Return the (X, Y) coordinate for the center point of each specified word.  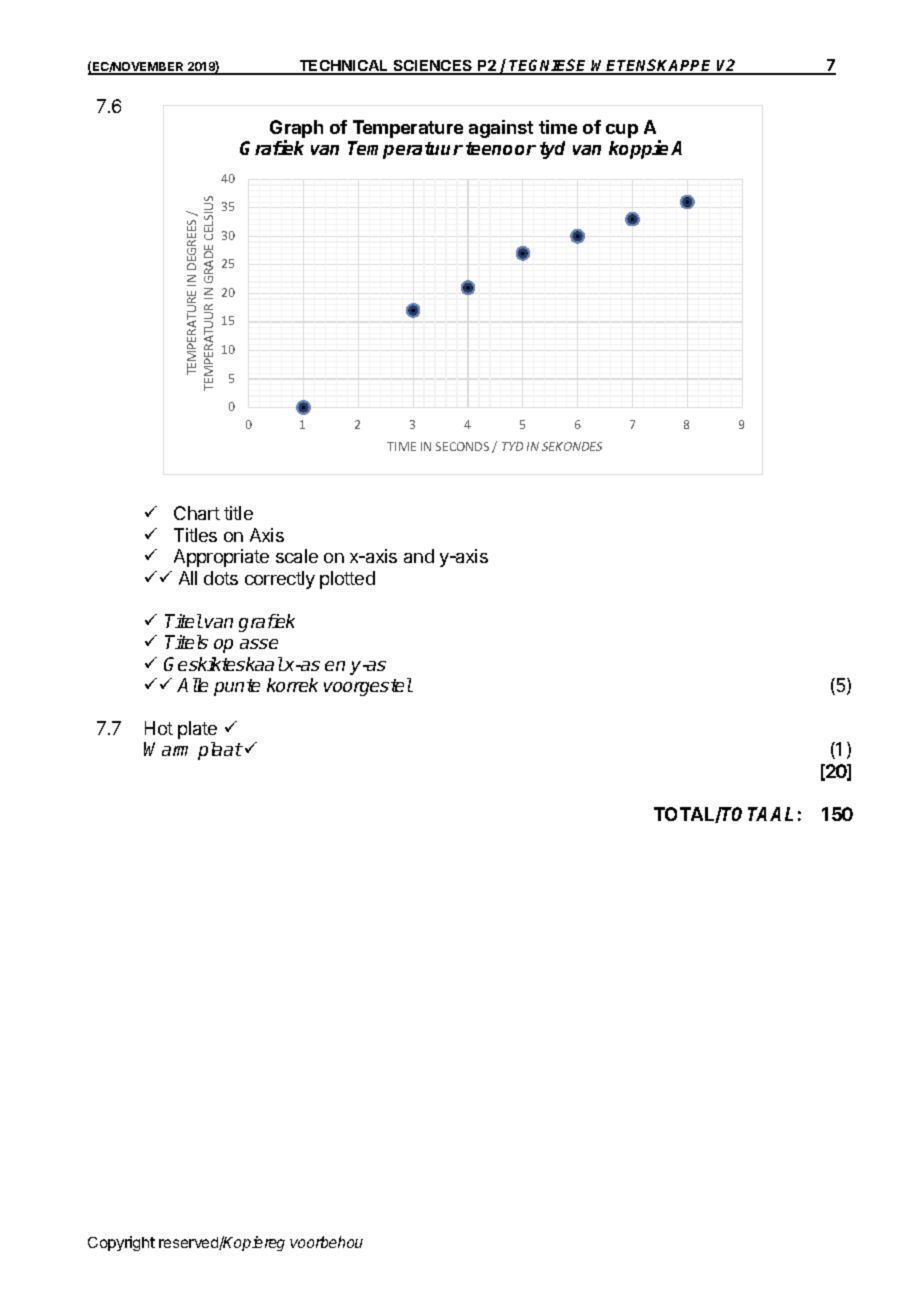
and (419, 556)
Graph (296, 130)
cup (622, 131)
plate (197, 730)
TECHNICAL (344, 67)
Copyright (121, 1243)
